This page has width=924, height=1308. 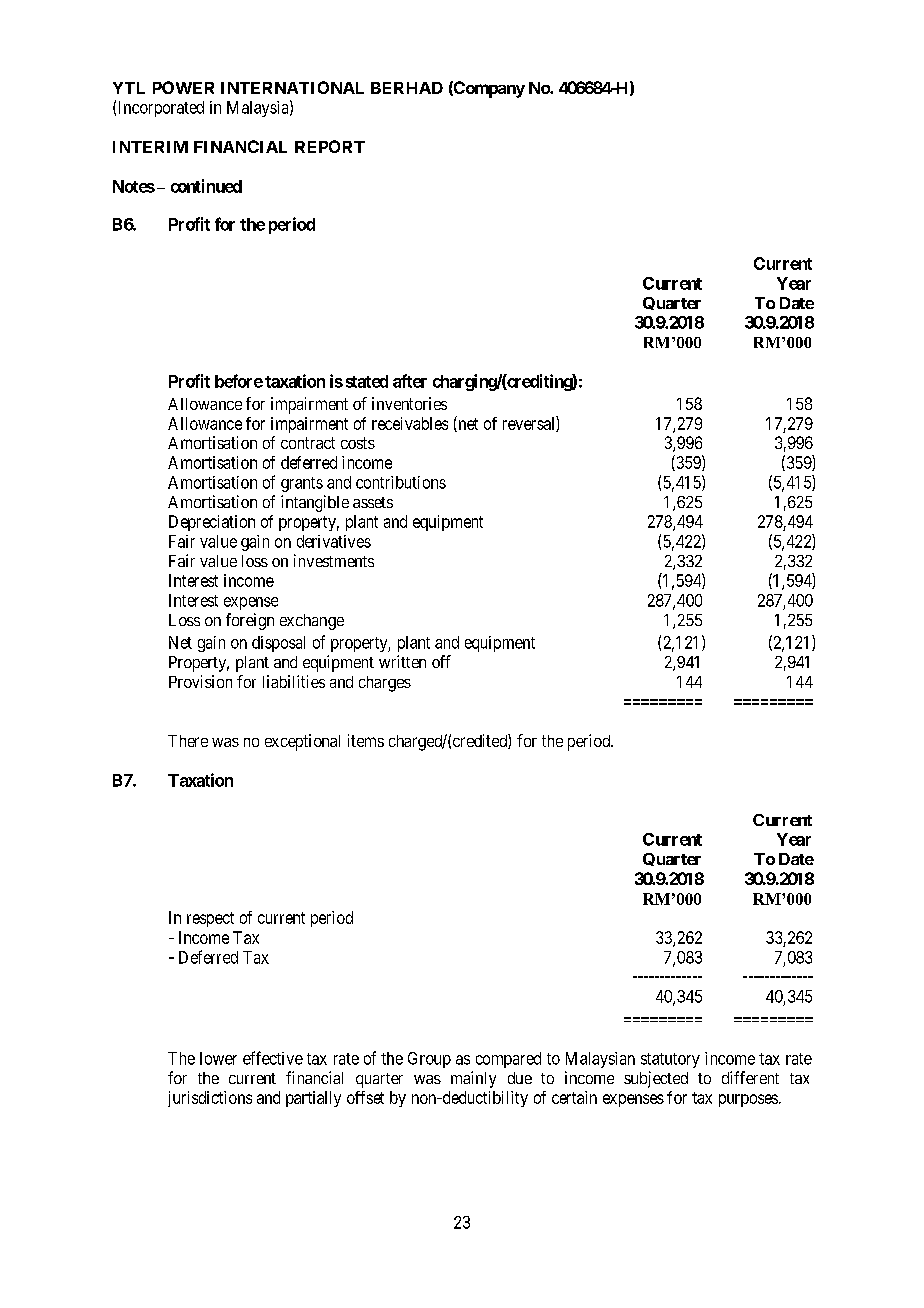 I want to click on BERHAD, so click(x=407, y=88).
